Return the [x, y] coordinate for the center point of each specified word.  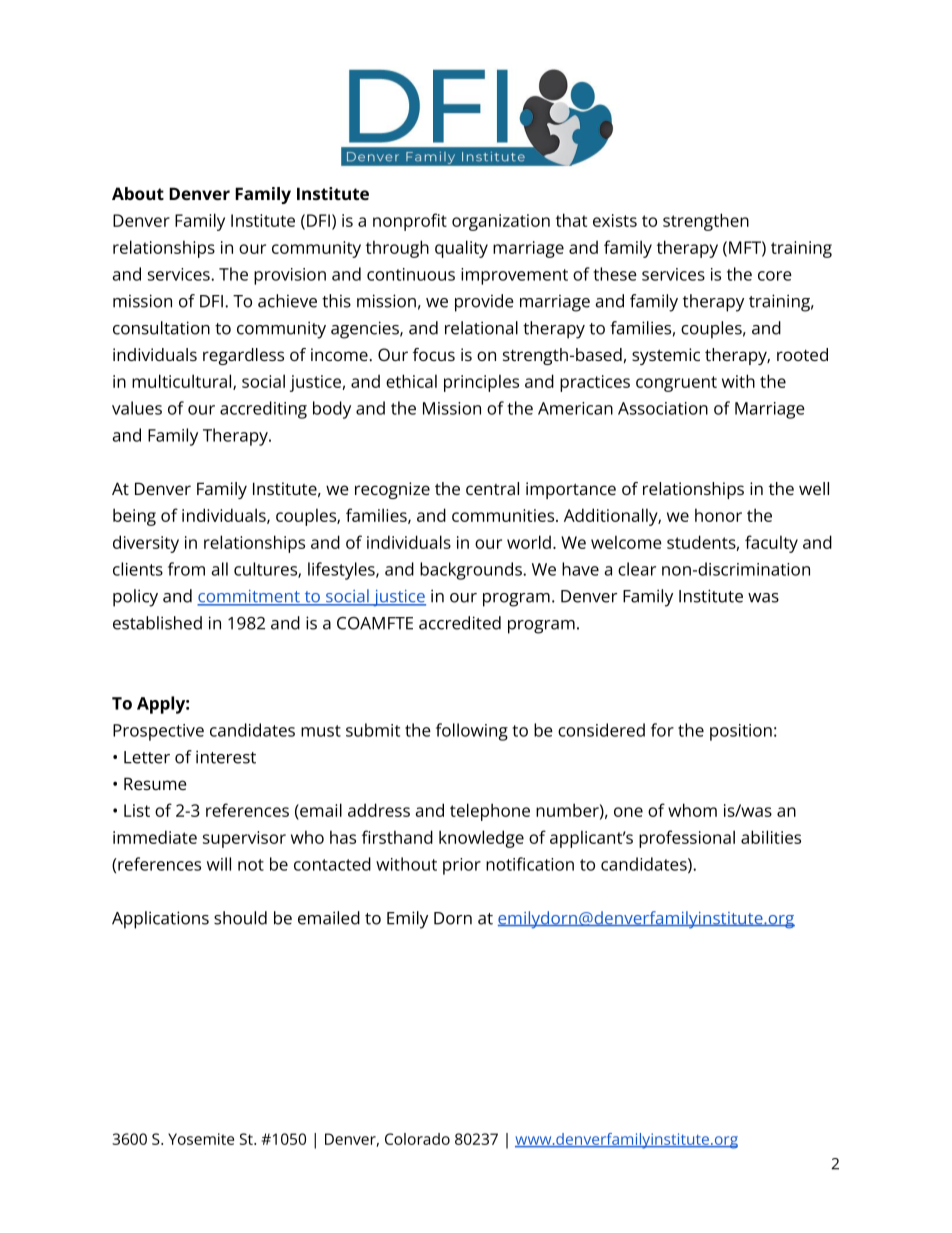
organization [501, 222]
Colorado [417, 1139]
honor [718, 515]
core [775, 276]
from [186, 569]
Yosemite [201, 1139]
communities [503, 515]
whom [692, 810]
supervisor [244, 839]
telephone [490, 812]
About [138, 193]
